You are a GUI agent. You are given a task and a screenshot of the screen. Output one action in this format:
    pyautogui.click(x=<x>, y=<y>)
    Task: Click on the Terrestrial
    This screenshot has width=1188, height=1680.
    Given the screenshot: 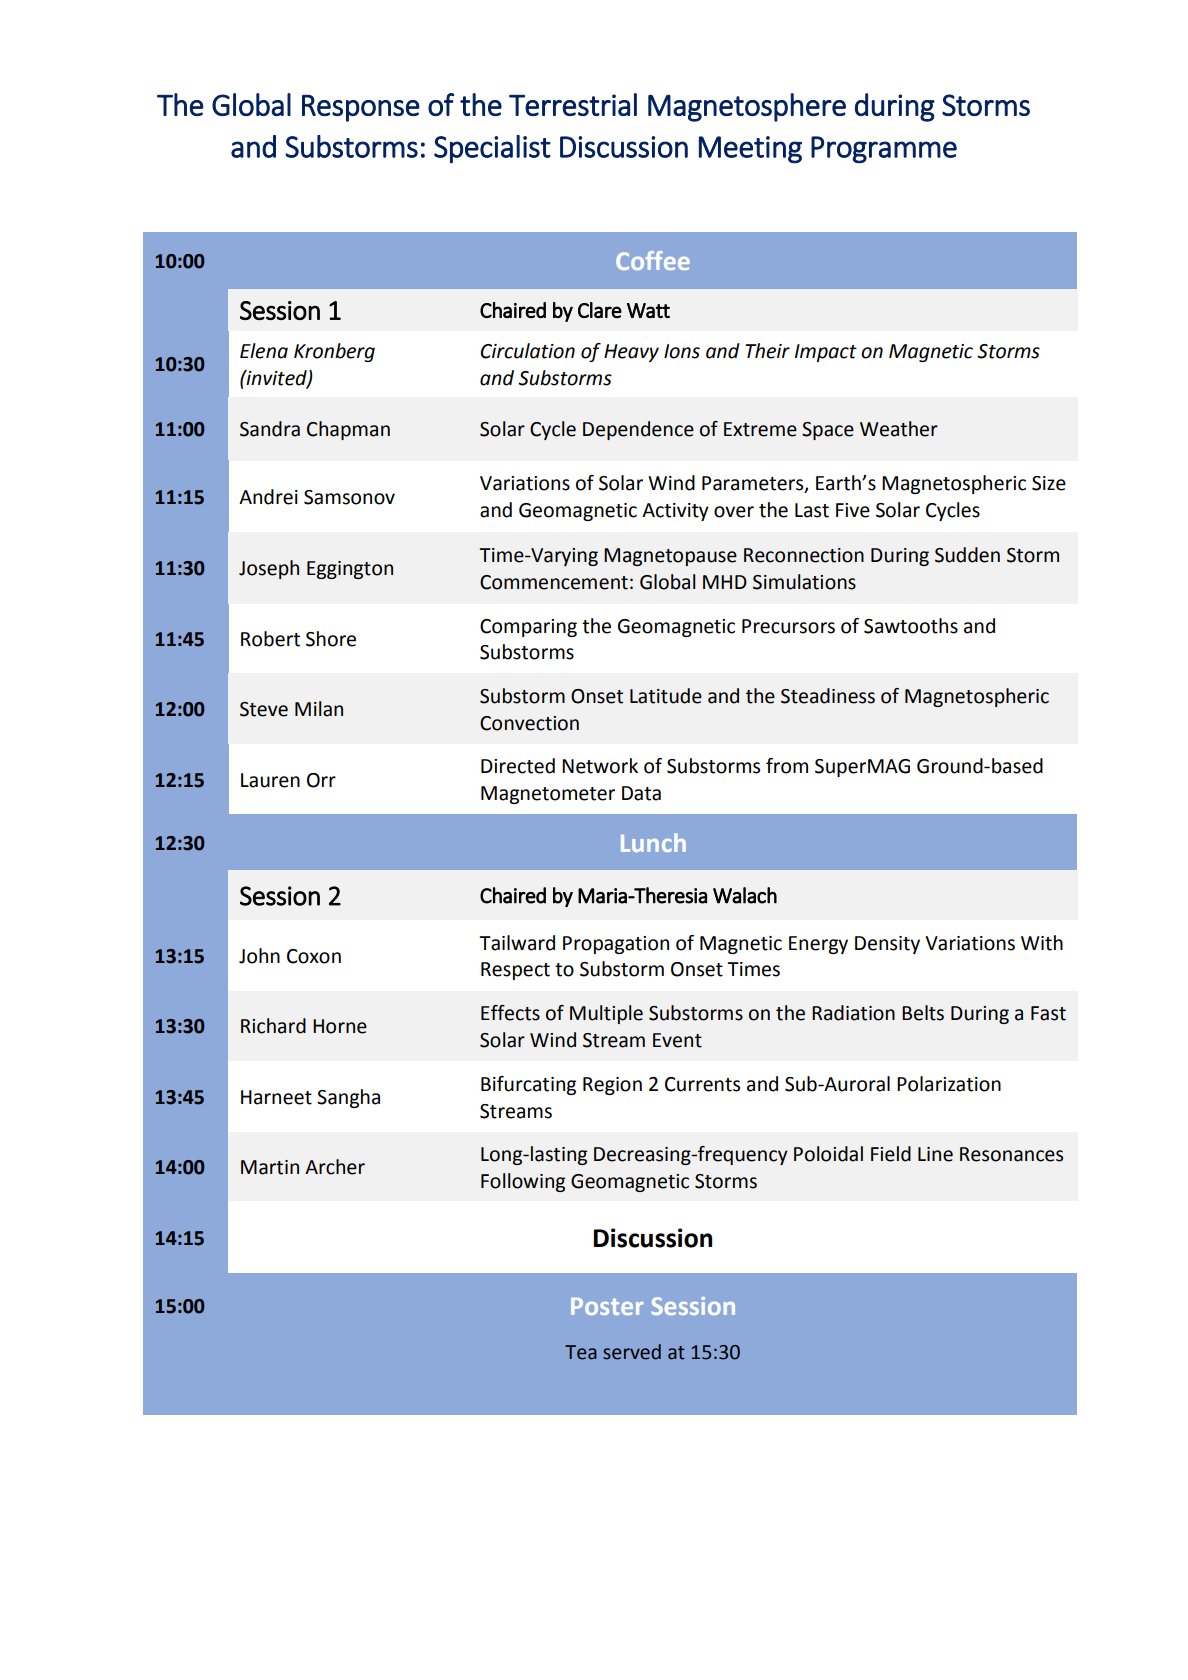 What is the action you would take?
    pyautogui.click(x=573, y=104)
